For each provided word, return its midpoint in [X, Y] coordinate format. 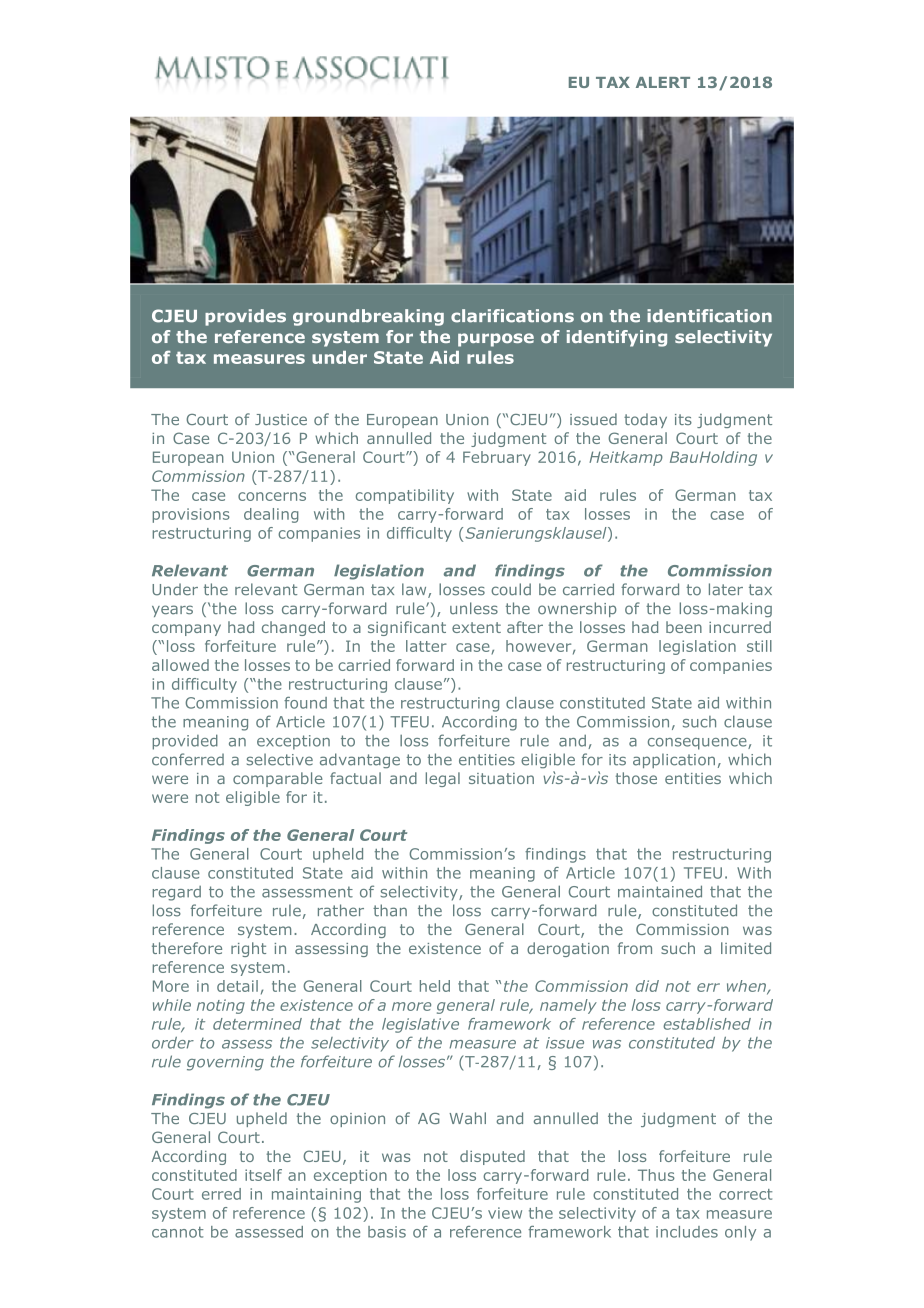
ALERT [663, 82]
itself [263, 1175]
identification [709, 316]
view [505, 1213]
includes [687, 1232]
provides [245, 317]
